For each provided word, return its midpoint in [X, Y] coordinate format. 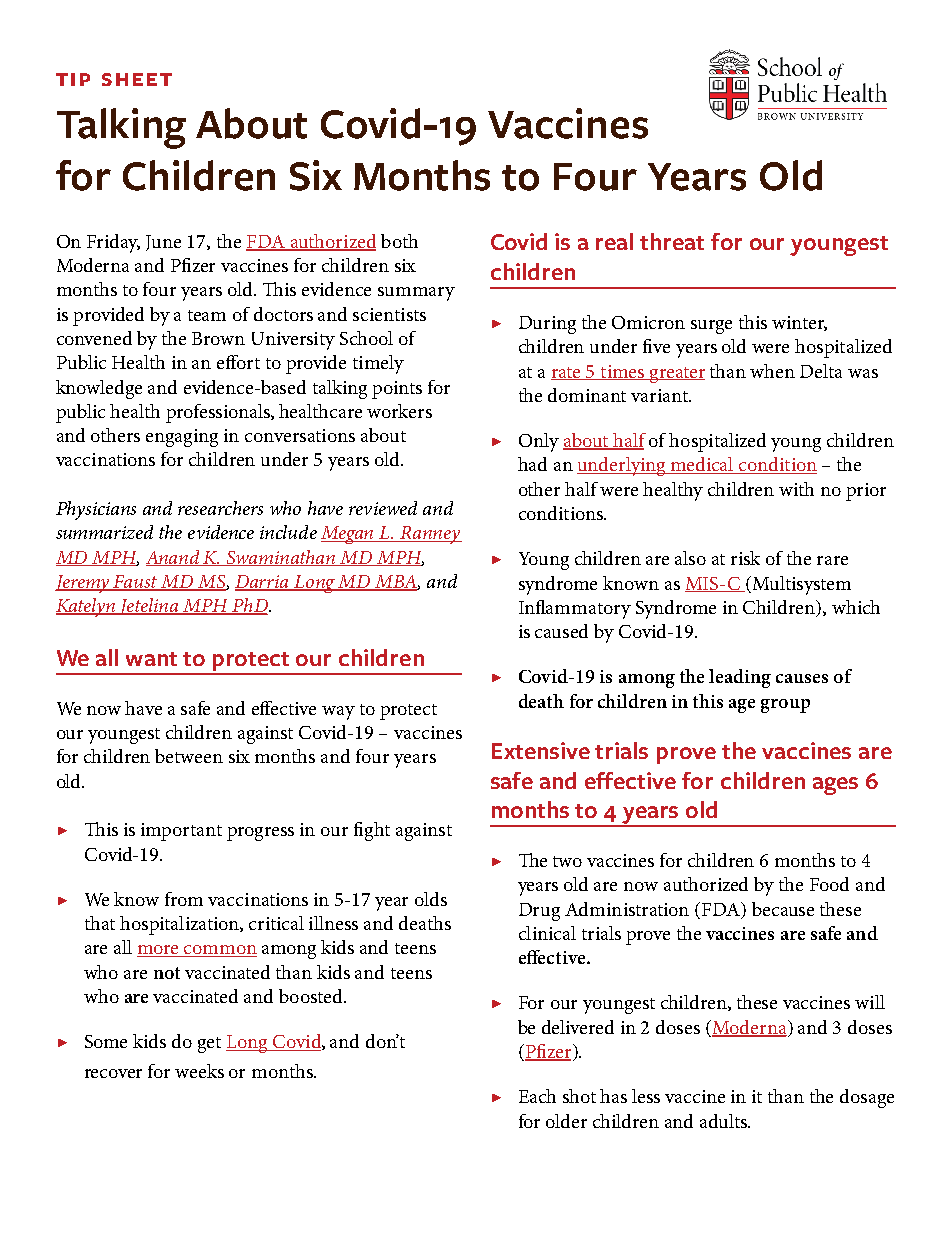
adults [725, 1121]
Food [829, 884]
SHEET [137, 79]
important [181, 832]
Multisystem [800, 585]
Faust [136, 583]
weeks [199, 1071]
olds [431, 899]
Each [537, 1096]
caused [561, 631]
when [772, 371]
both [399, 241]
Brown [218, 338]
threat [672, 241]
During [547, 325]
